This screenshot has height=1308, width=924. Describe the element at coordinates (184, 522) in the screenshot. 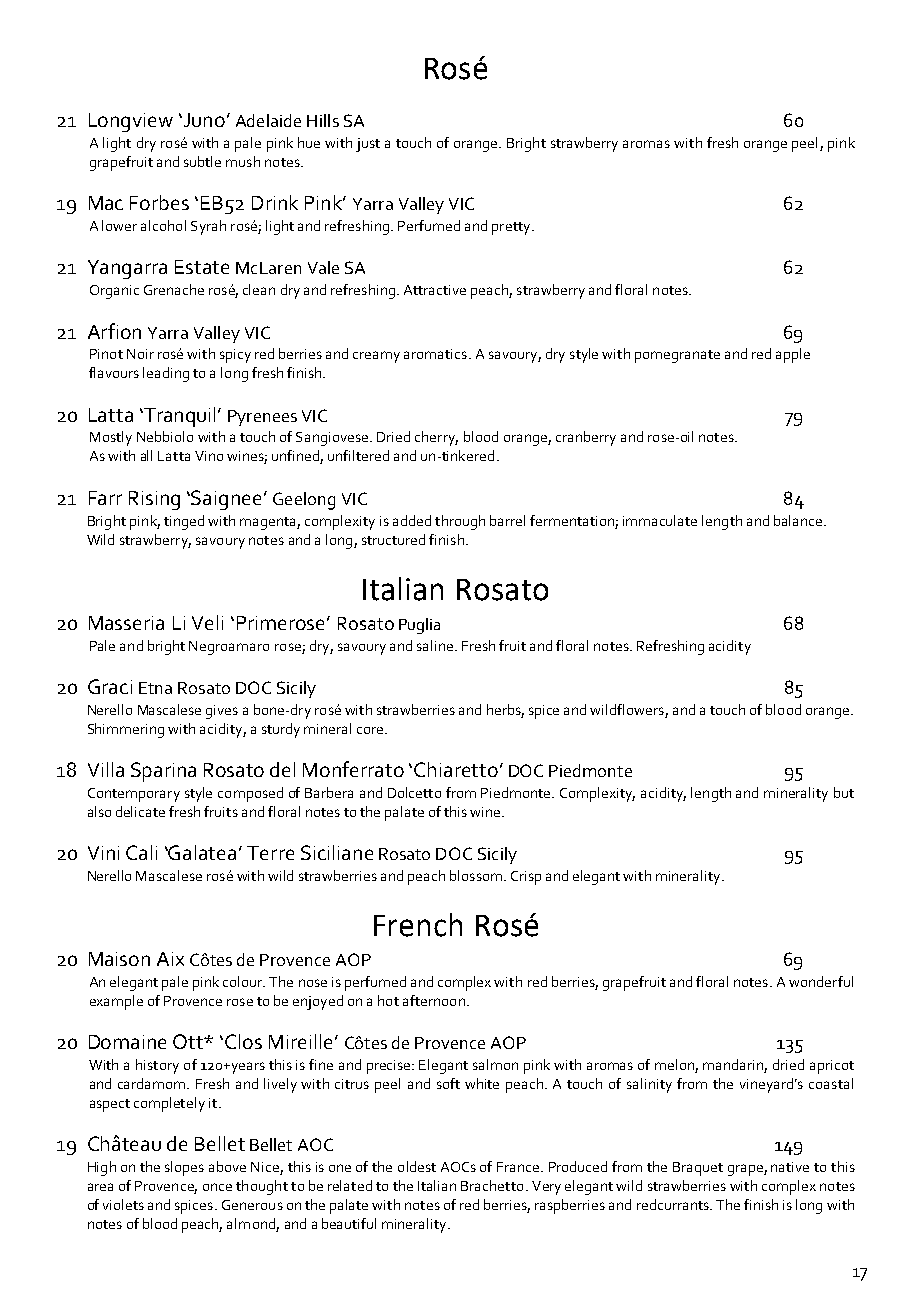

I see `tinged` at that location.
